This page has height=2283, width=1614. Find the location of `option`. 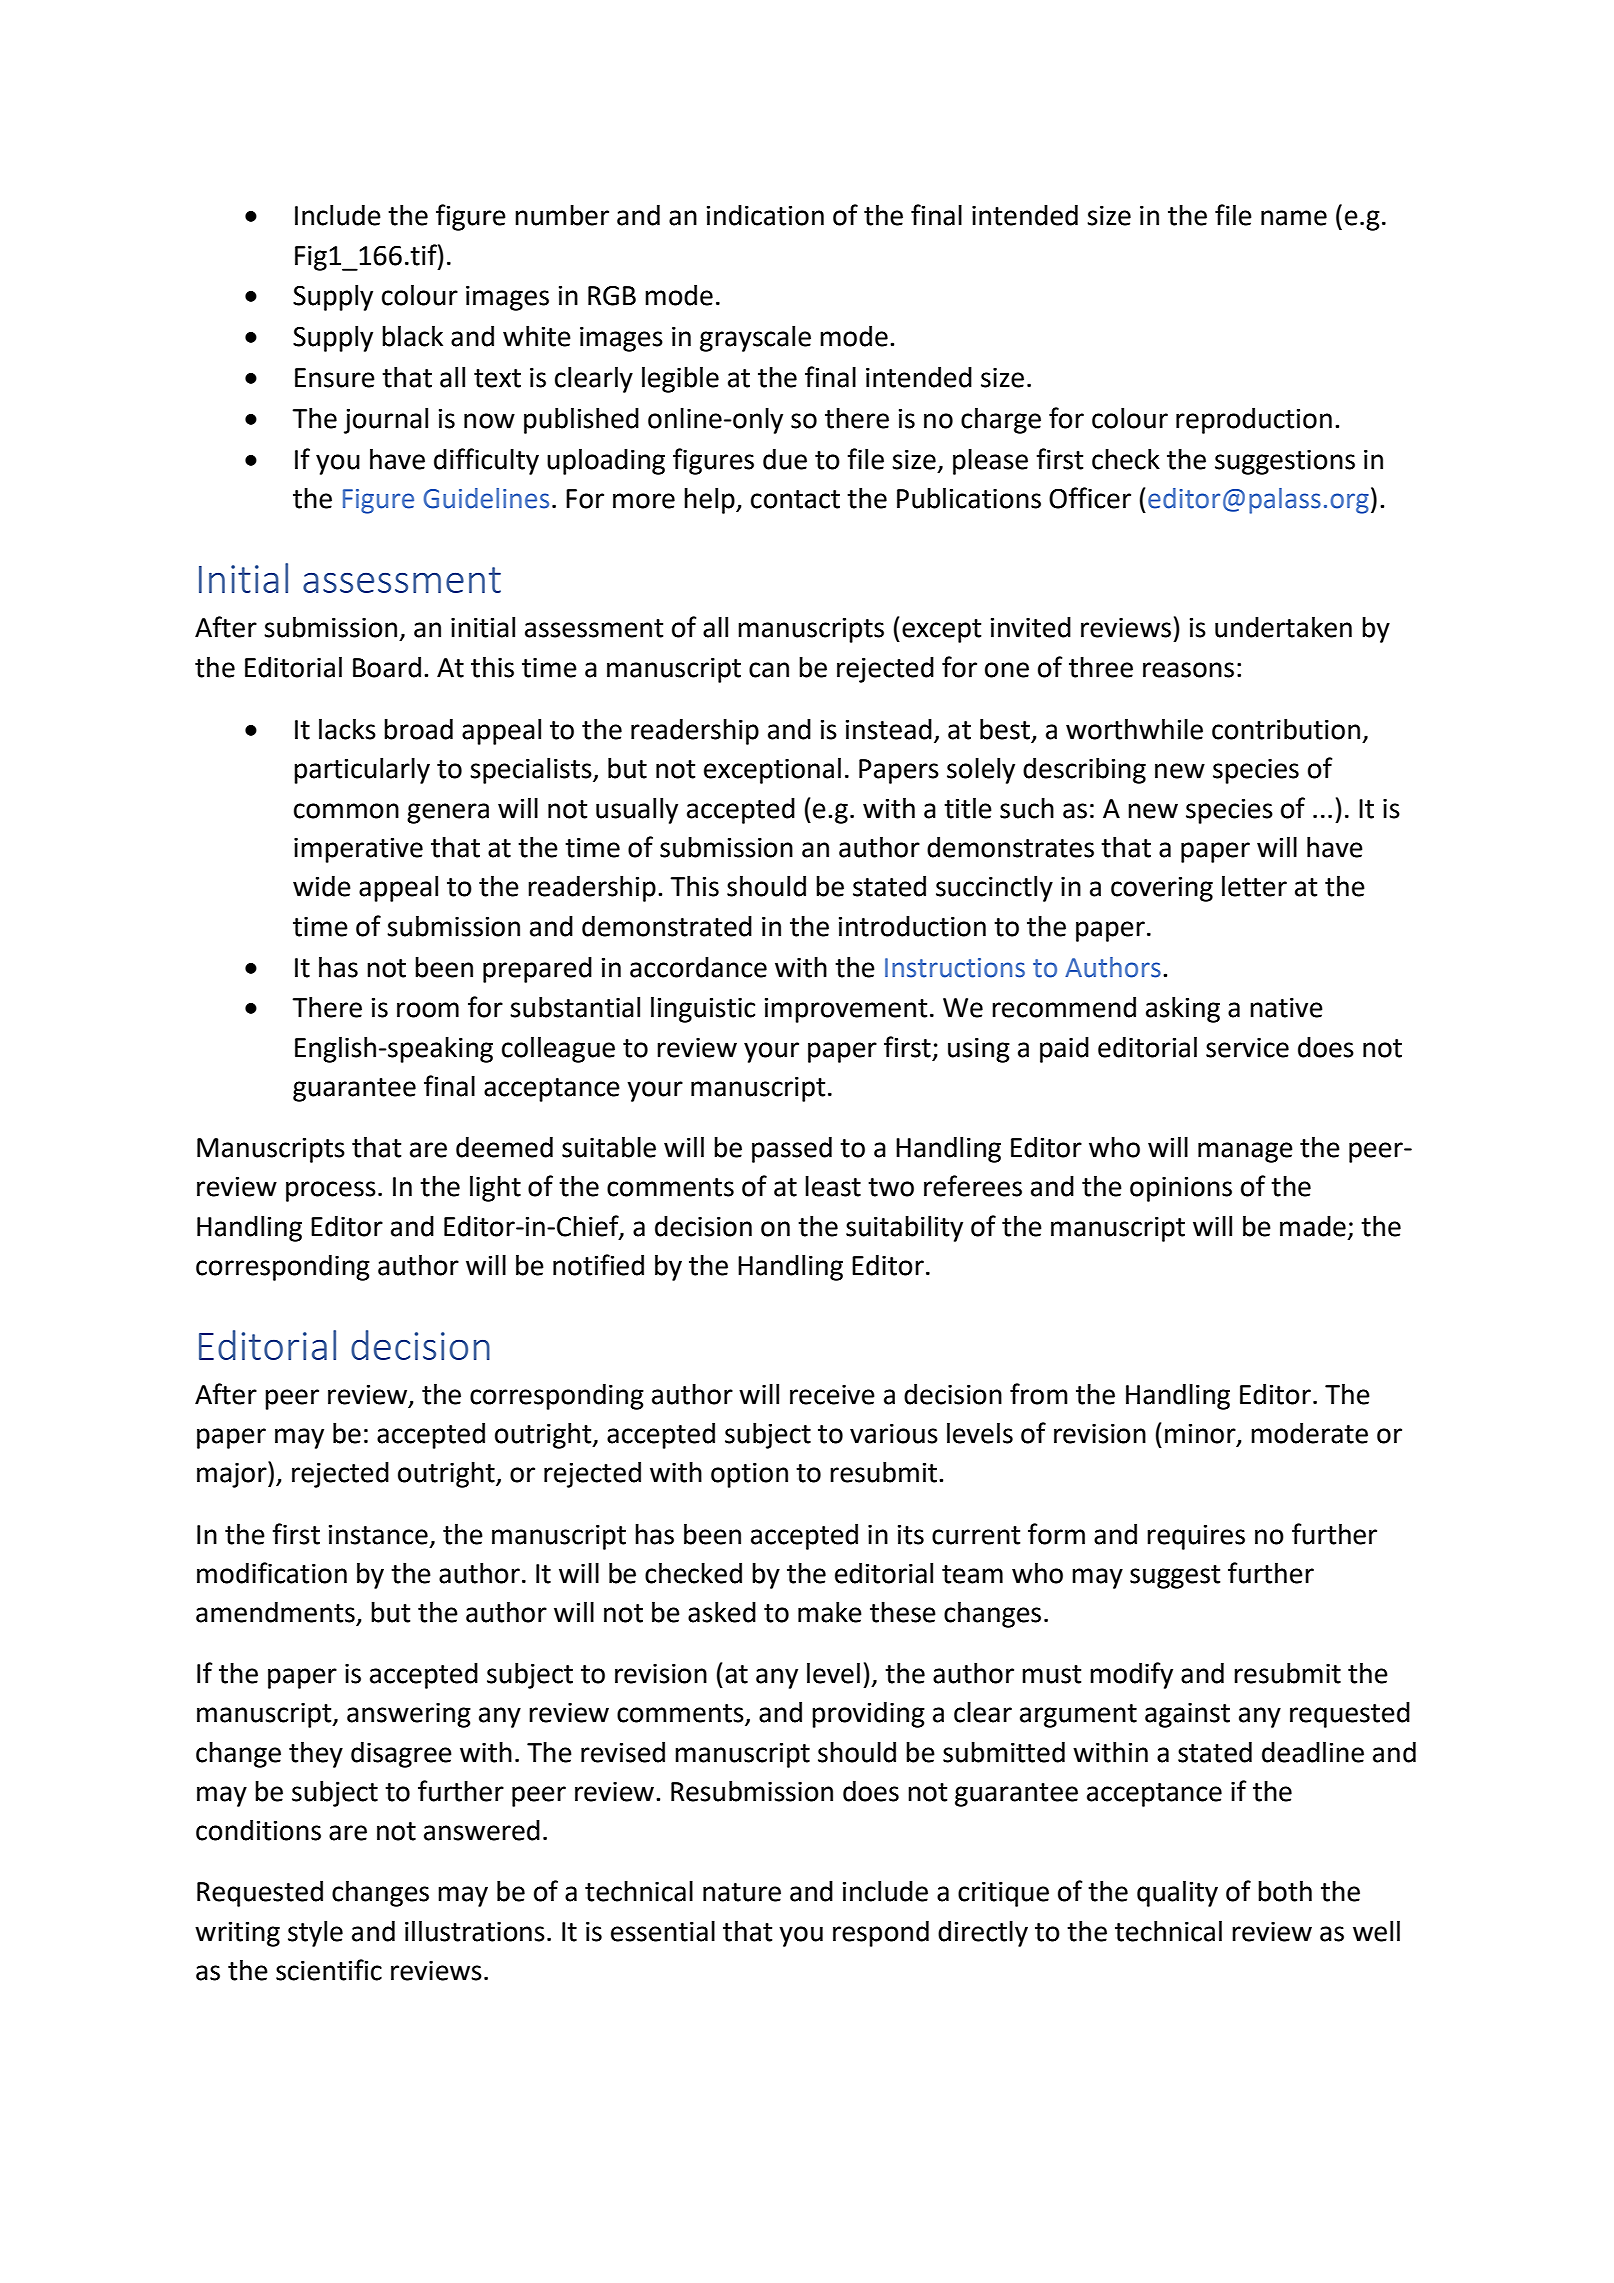

option is located at coordinates (749, 1475).
